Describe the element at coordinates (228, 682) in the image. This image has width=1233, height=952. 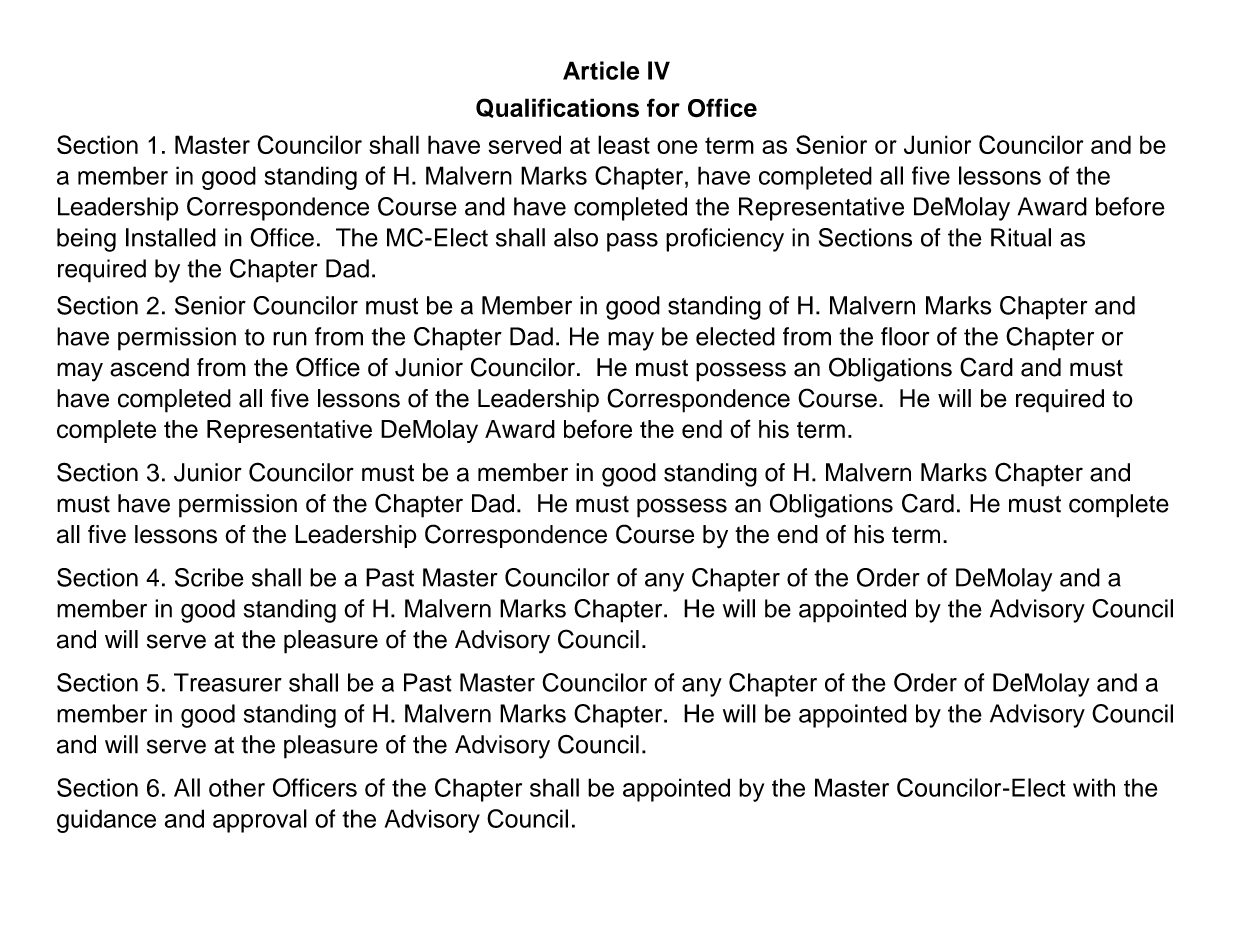
I see `Treasurer` at that location.
